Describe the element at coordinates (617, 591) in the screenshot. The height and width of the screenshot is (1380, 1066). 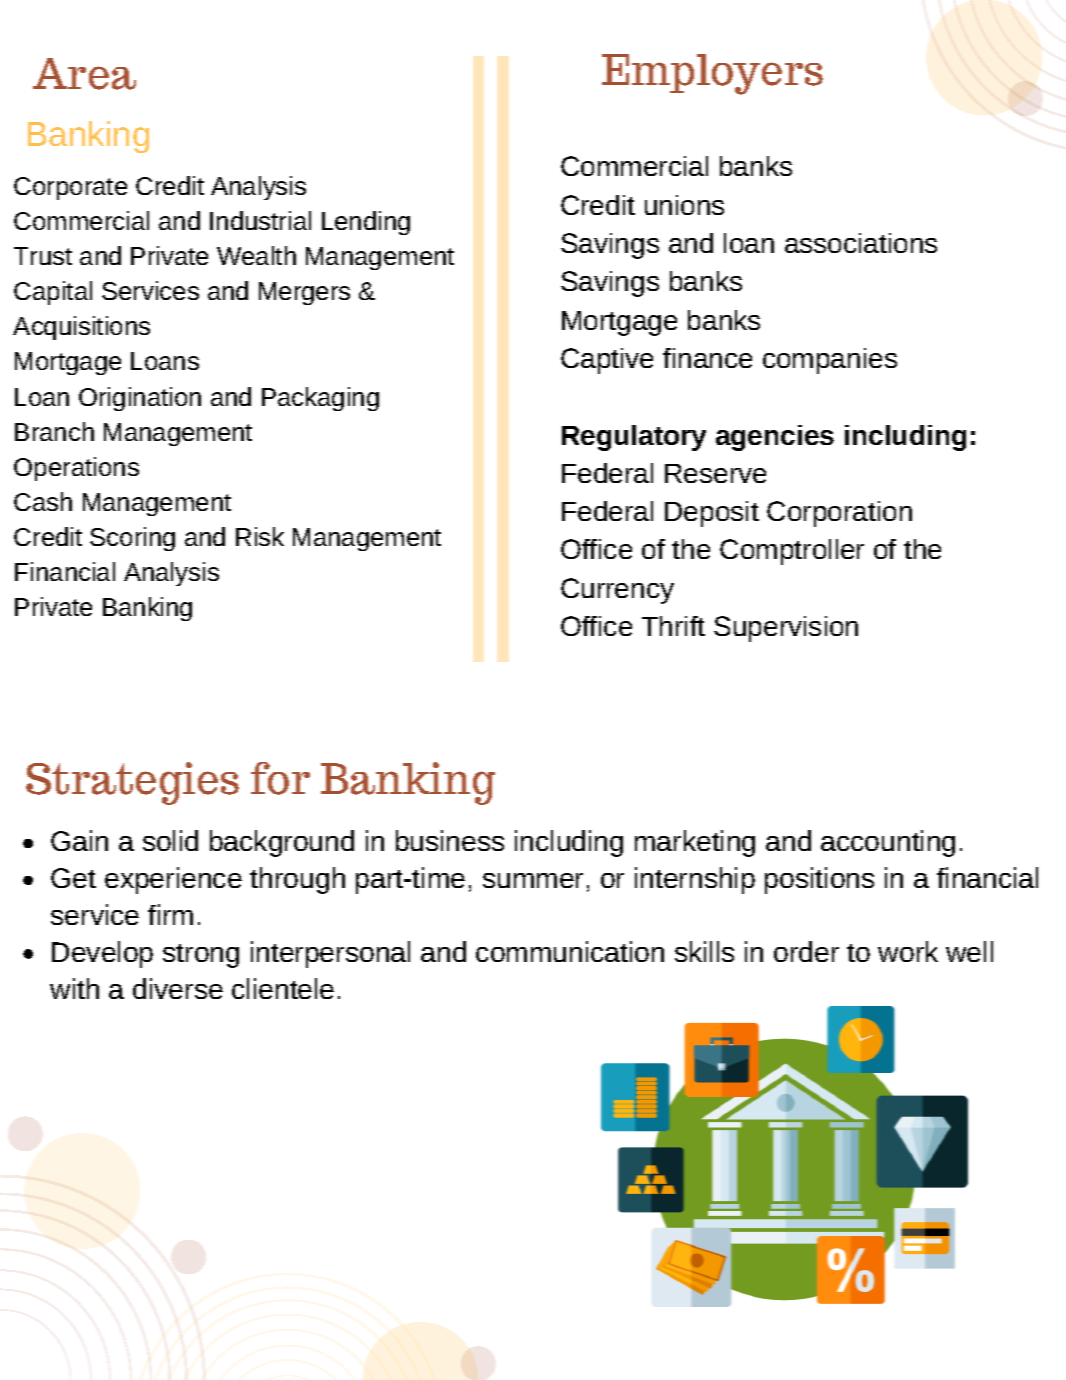
I see `Currency` at that location.
